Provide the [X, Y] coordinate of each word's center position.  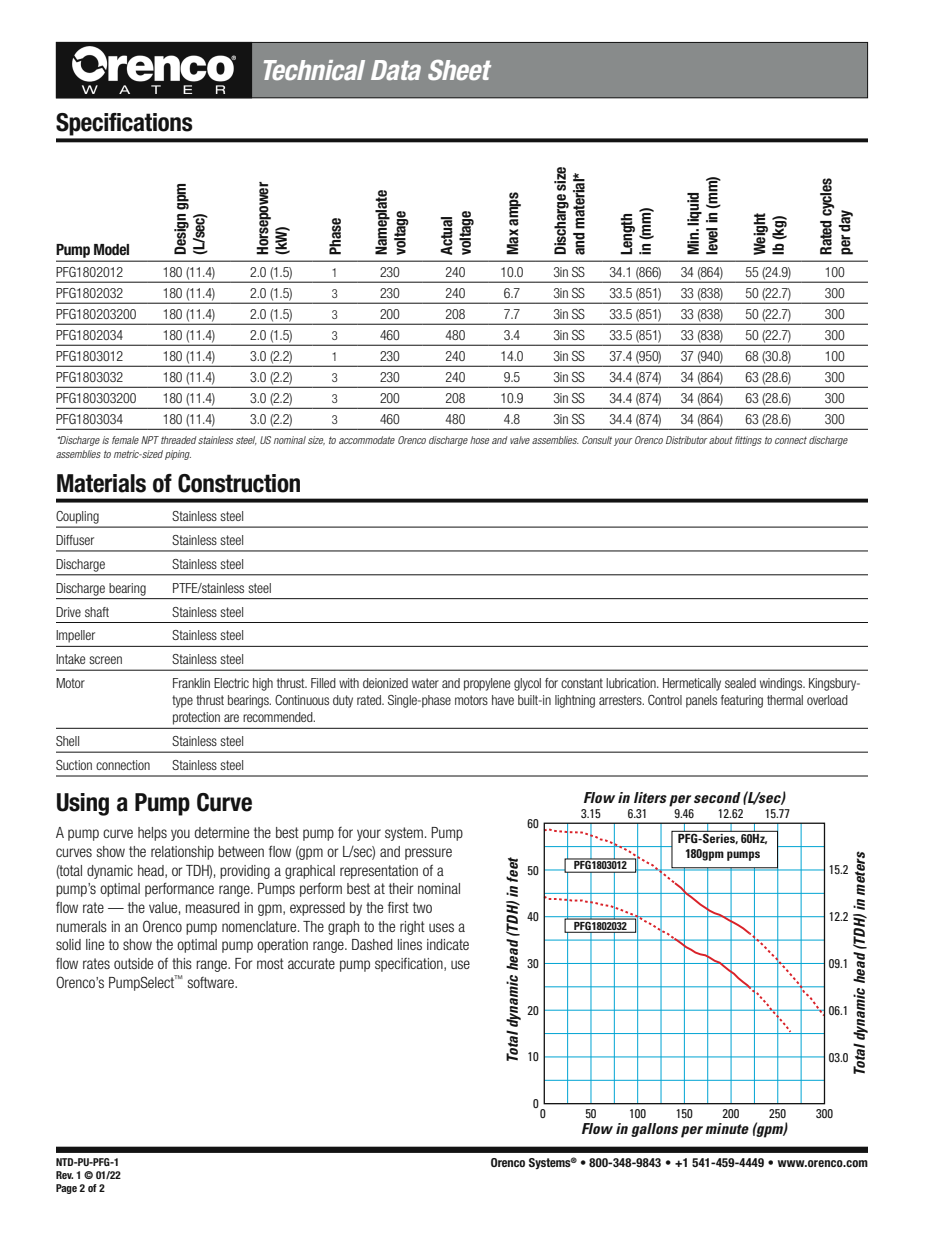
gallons [654, 1130]
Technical [314, 70]
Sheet [459, 70]
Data [396, 70]
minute [727, 1128]
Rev [64, 1175]
